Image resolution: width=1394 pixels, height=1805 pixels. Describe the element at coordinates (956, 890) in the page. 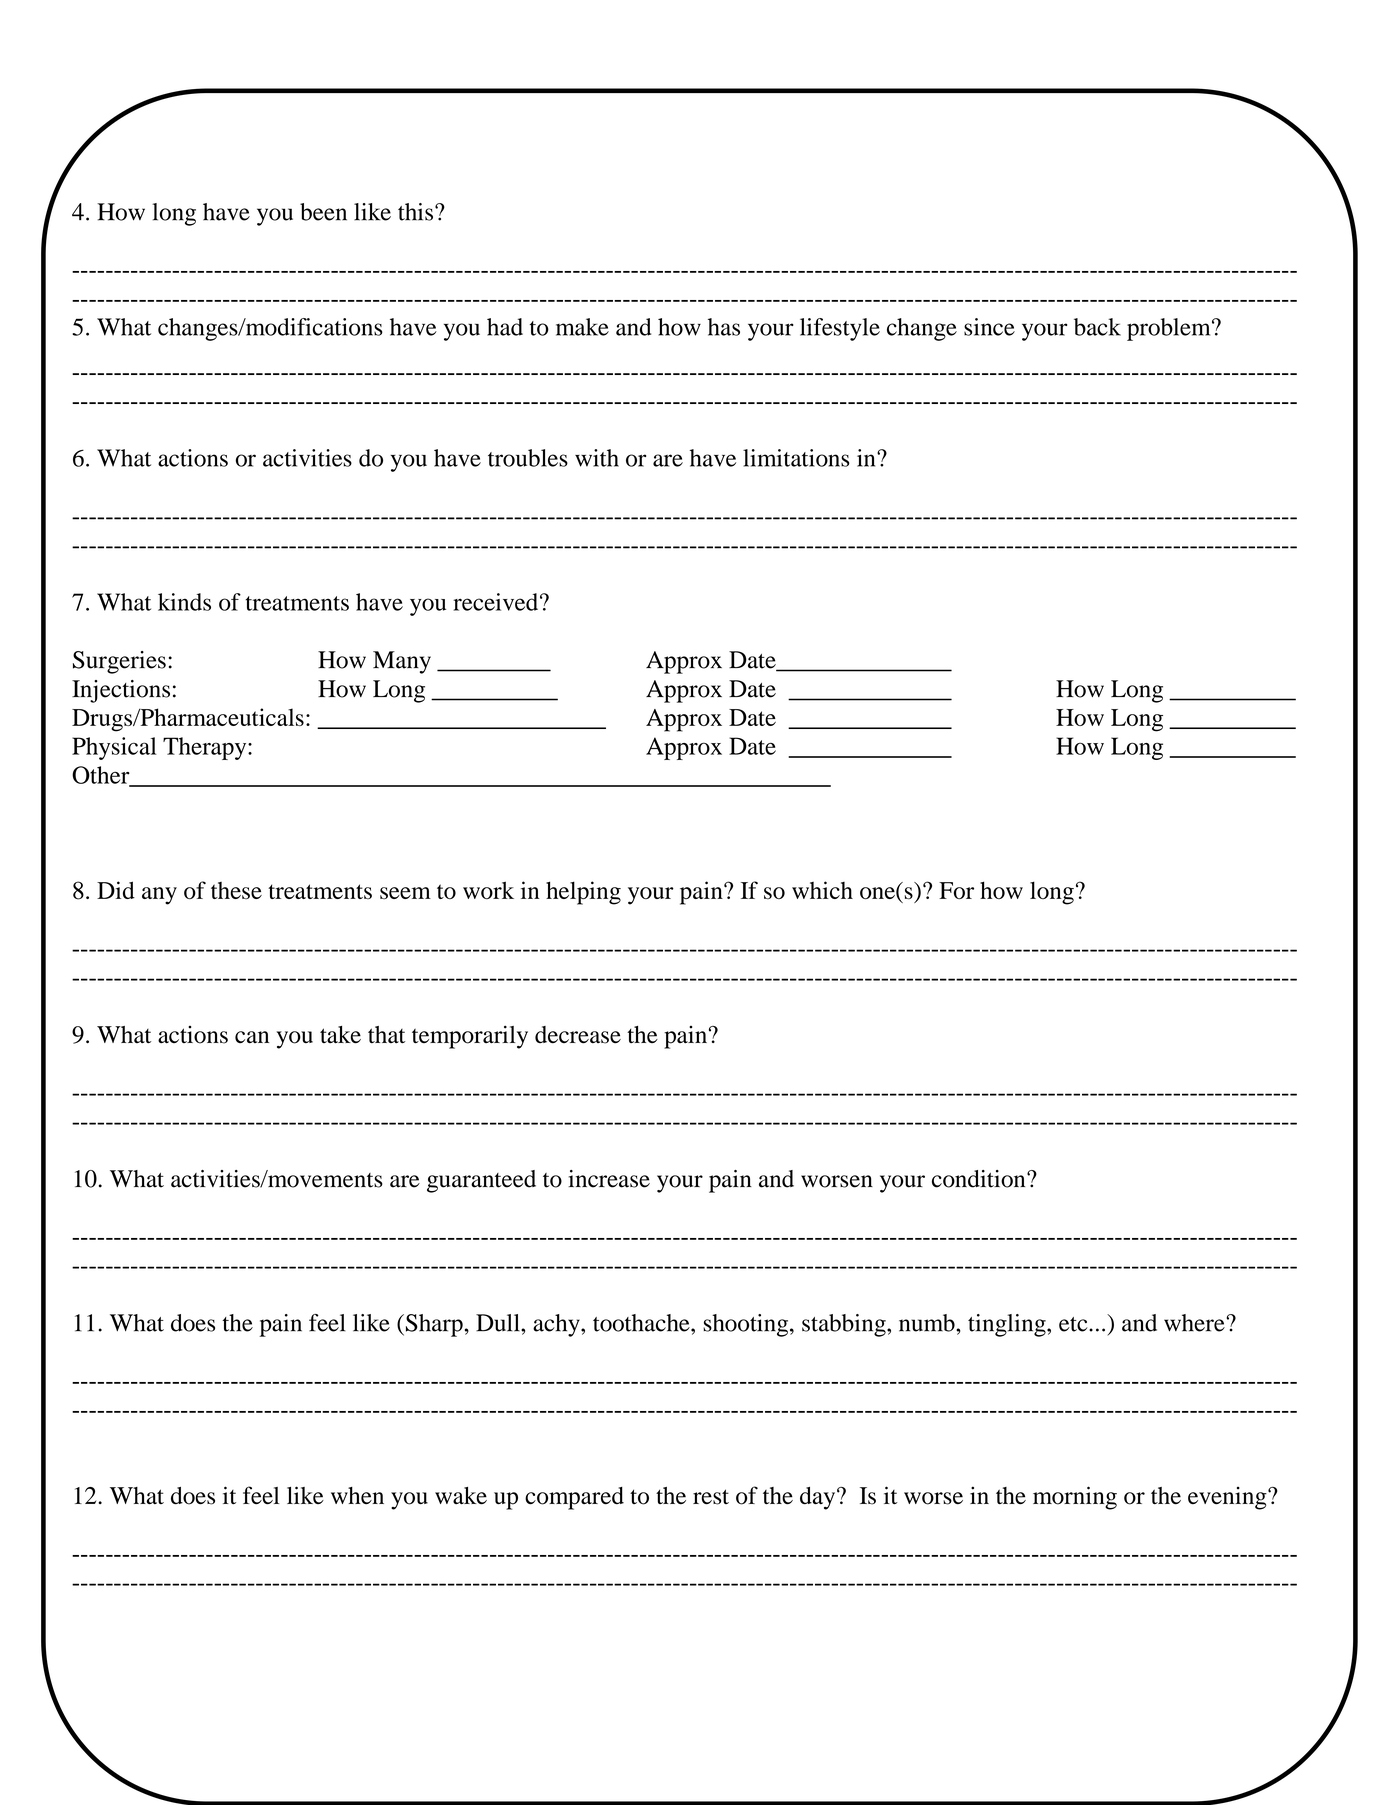

I see `For` at that location.
